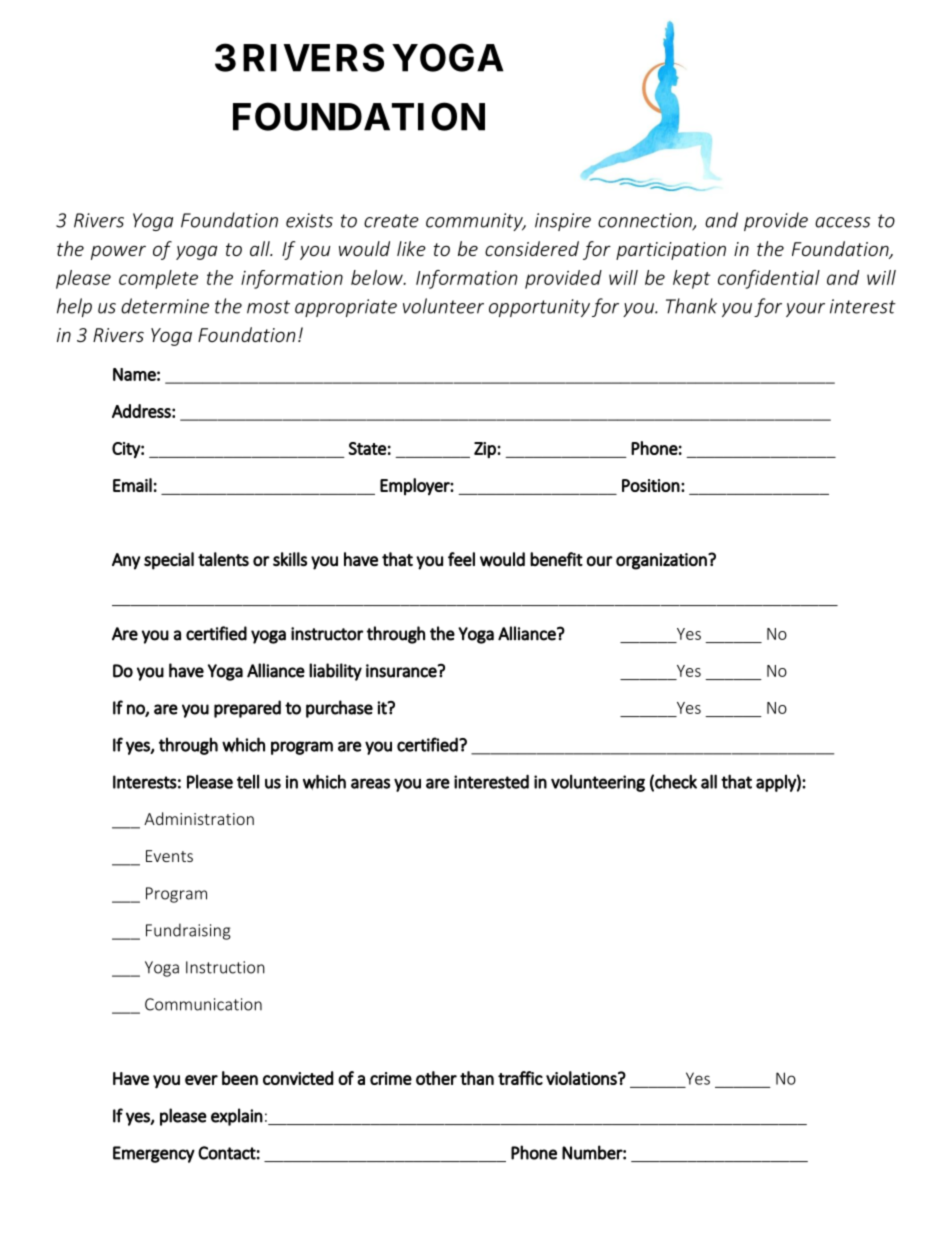  Describe the element at coordinates (582, 1078) in the document. I see `violations` at that location.
